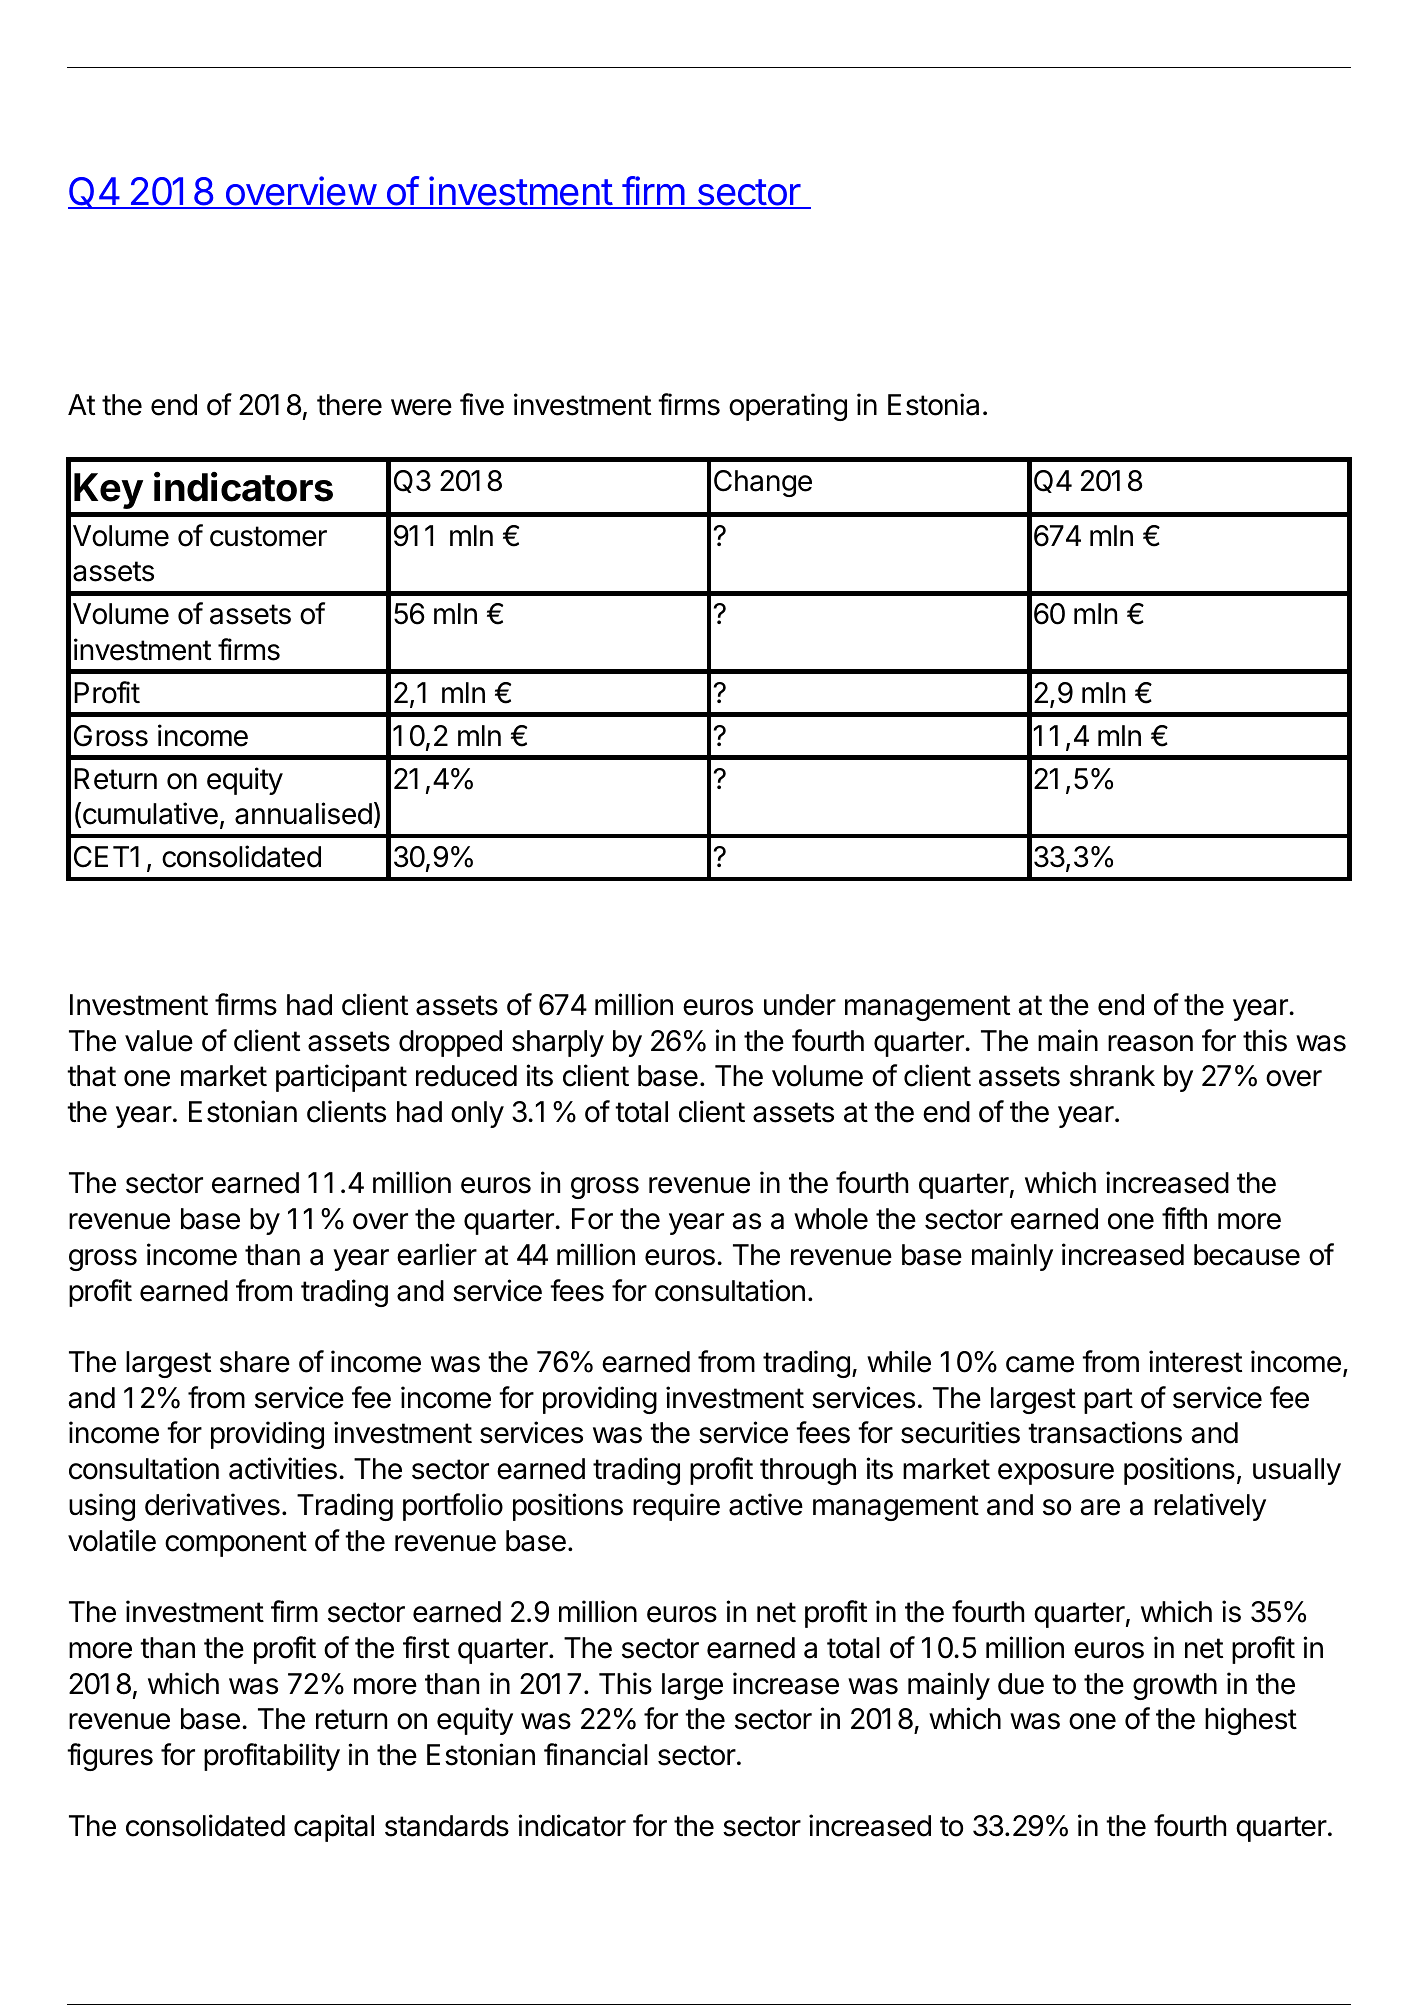  What do you see at coordinates (1150, 1043) in the screenshot?
I see `reason` at bounding box center [1150, 1043].
